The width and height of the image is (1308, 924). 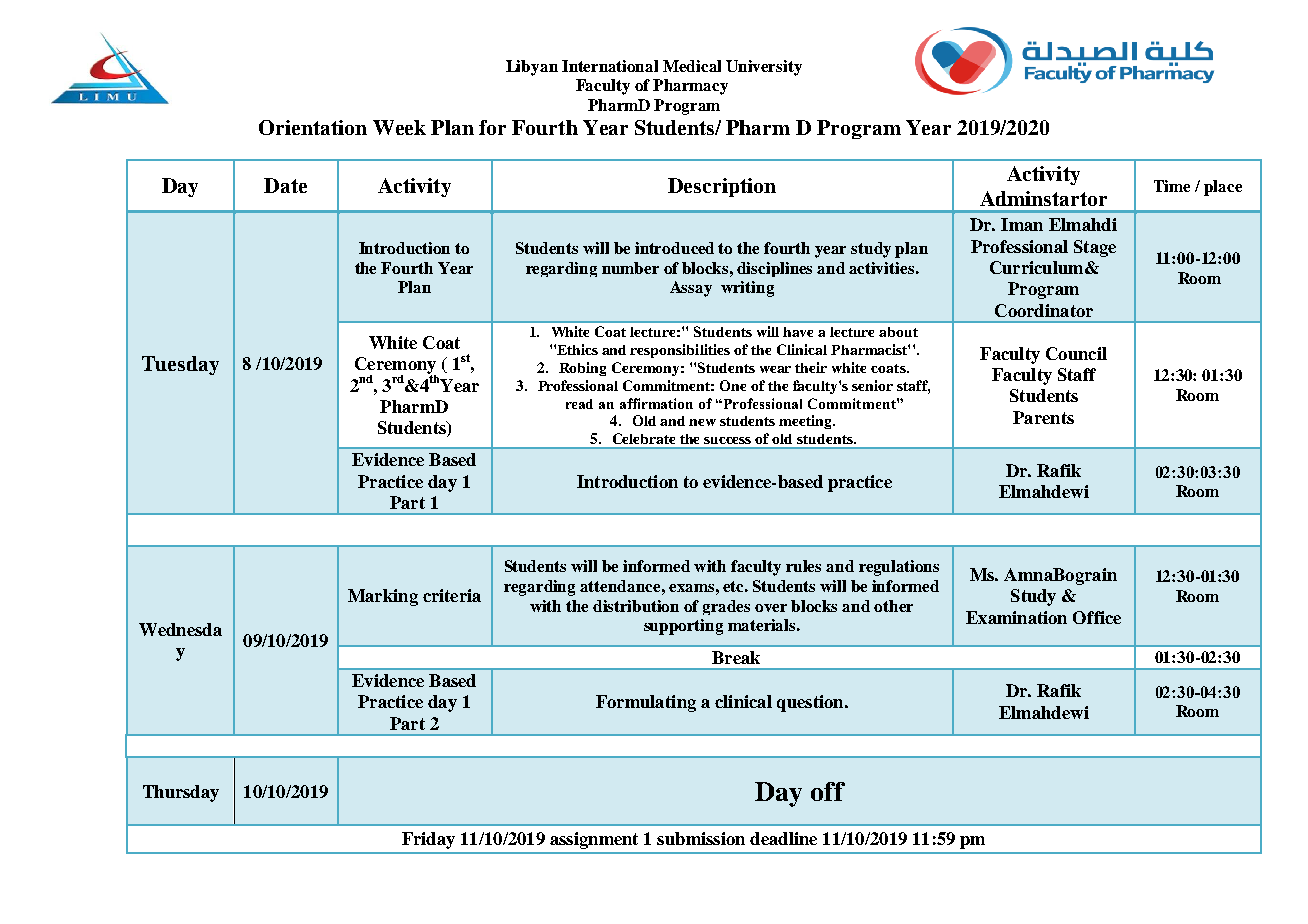 I want to click on Thursday, so click(x=181, y=793).
